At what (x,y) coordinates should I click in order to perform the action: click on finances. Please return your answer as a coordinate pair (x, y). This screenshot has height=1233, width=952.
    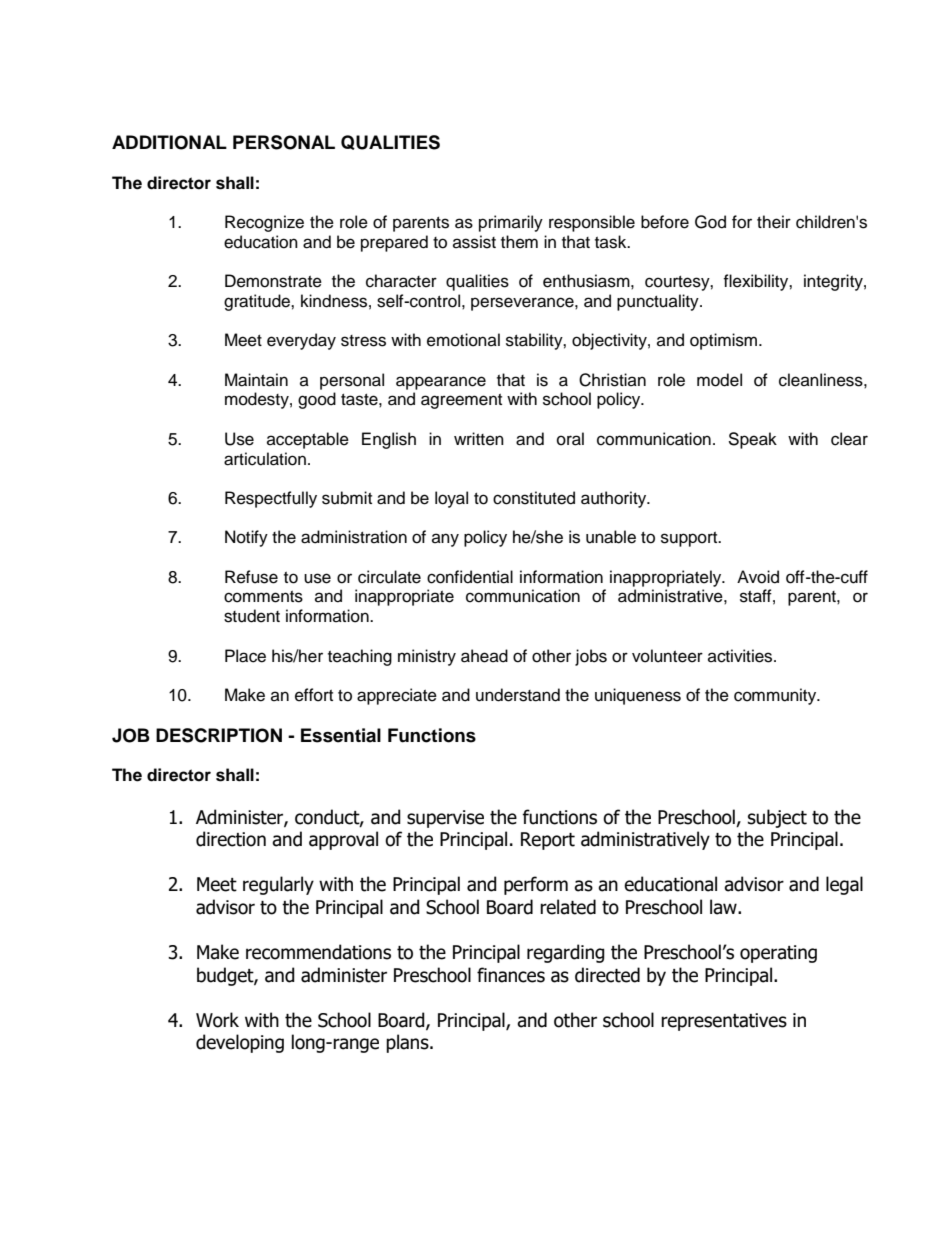
    Looking at the image, I should click on (511, 975).
